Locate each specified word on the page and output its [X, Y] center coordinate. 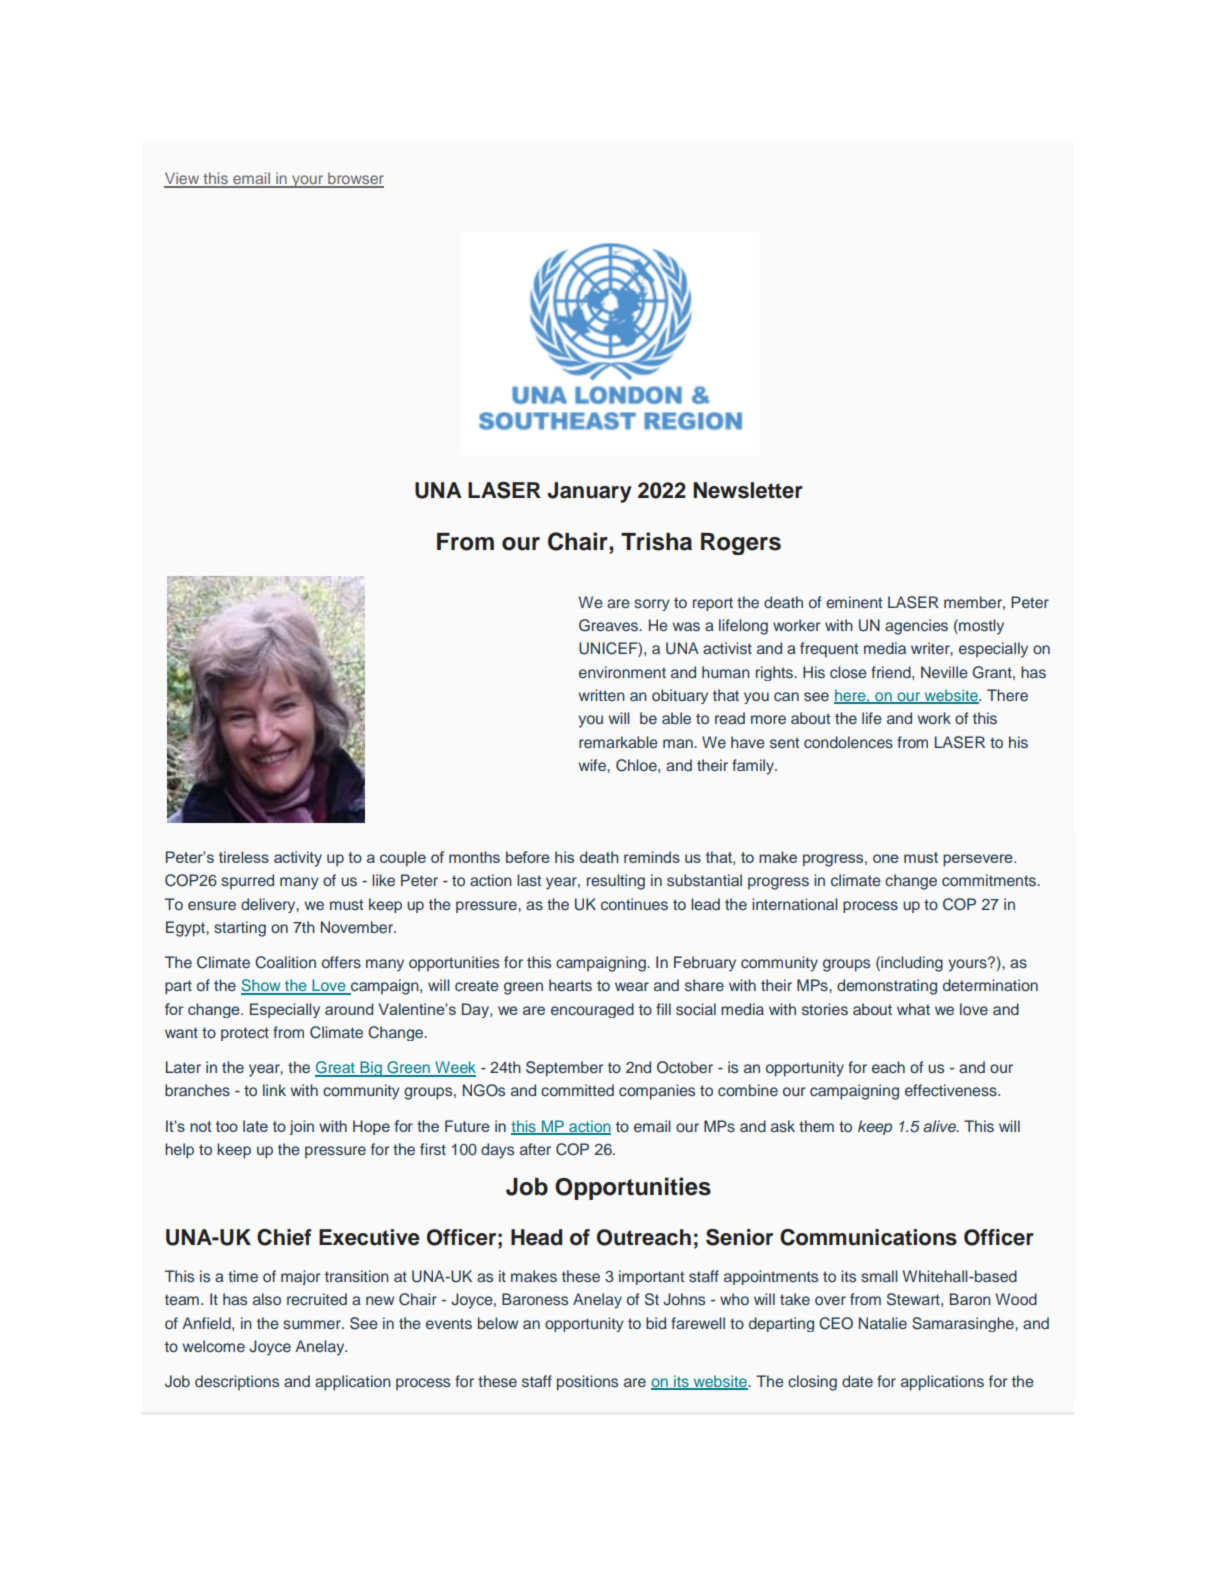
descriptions [237, 1383]
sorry [652, 605]
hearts [570, 985]
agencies [916, 627]
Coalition [285, 962]
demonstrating [887, 987]
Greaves [609, 625]
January [590, 492]
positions [587, 1383]
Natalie [883, 1323]
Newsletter [748, 490]
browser [355, 179]
